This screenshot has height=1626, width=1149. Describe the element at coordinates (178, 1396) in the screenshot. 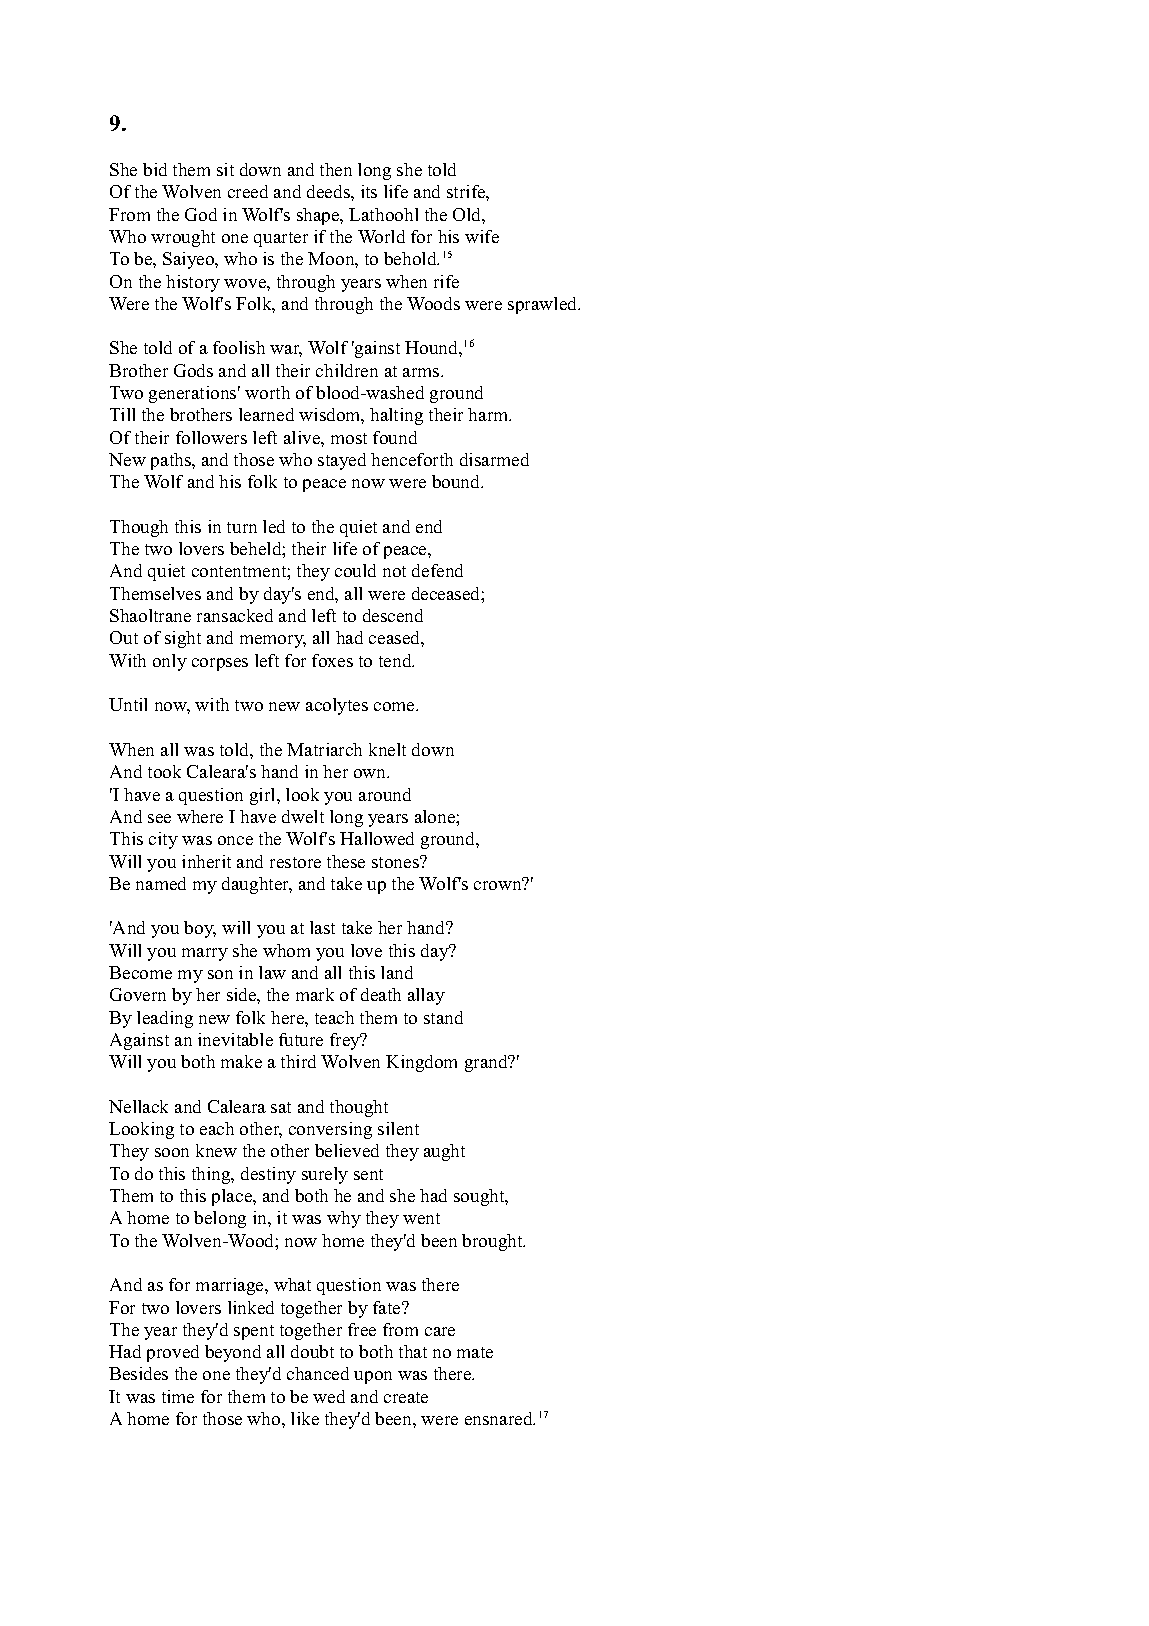

I see `time` at that location.
